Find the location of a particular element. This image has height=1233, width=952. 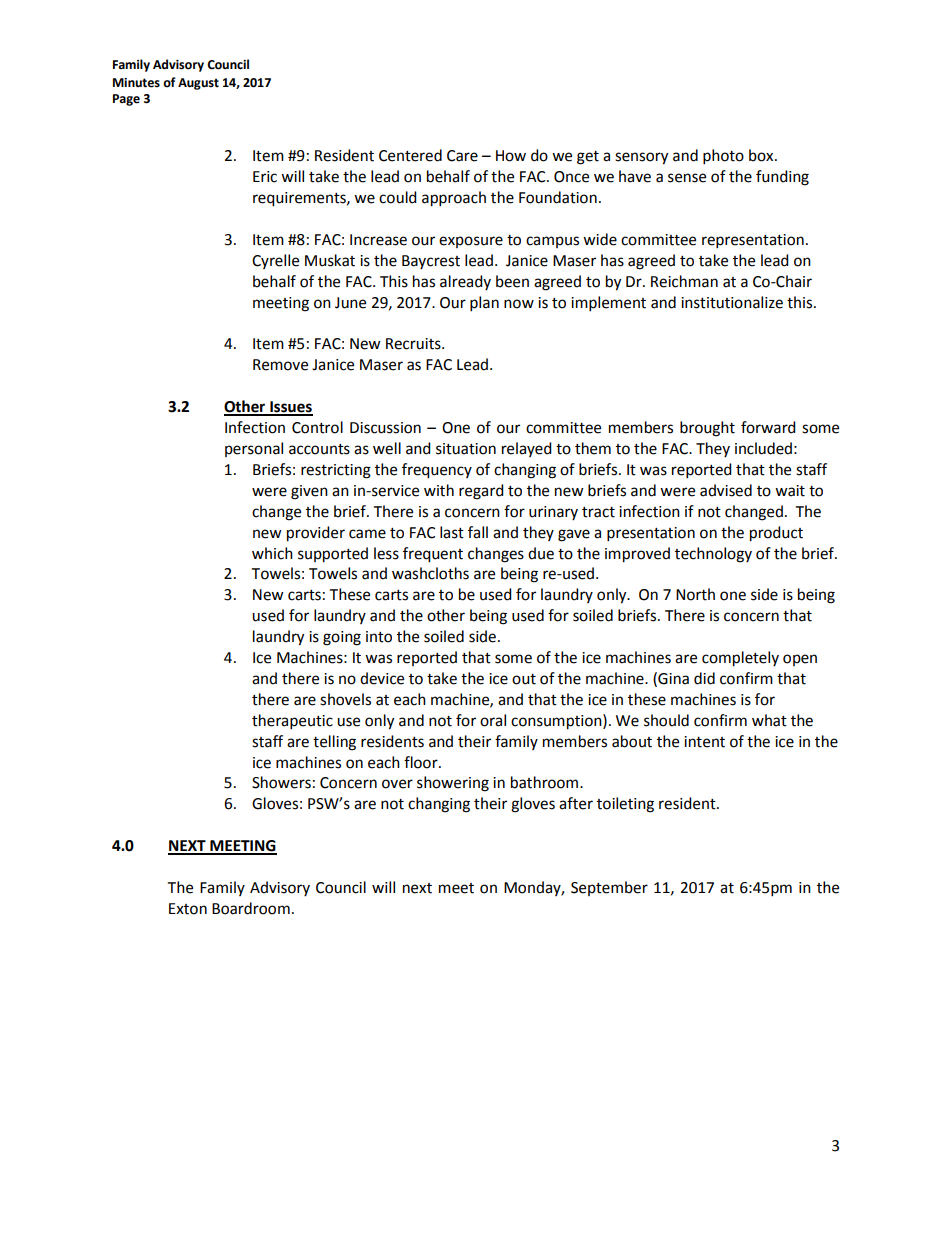

Care is located at coordinates (462, 156).
